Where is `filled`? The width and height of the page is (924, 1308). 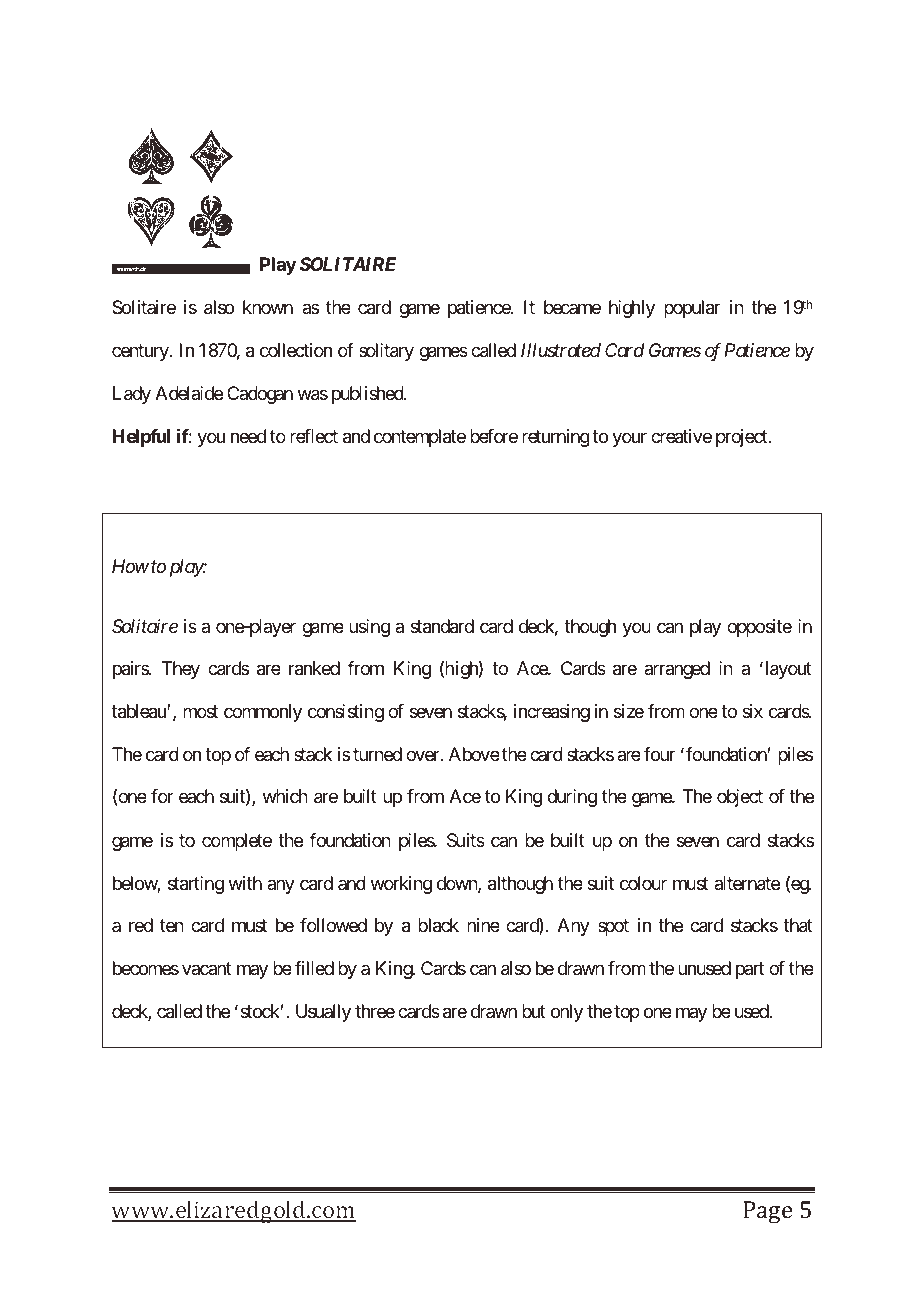
filled is located at coordinates (314, 968).
